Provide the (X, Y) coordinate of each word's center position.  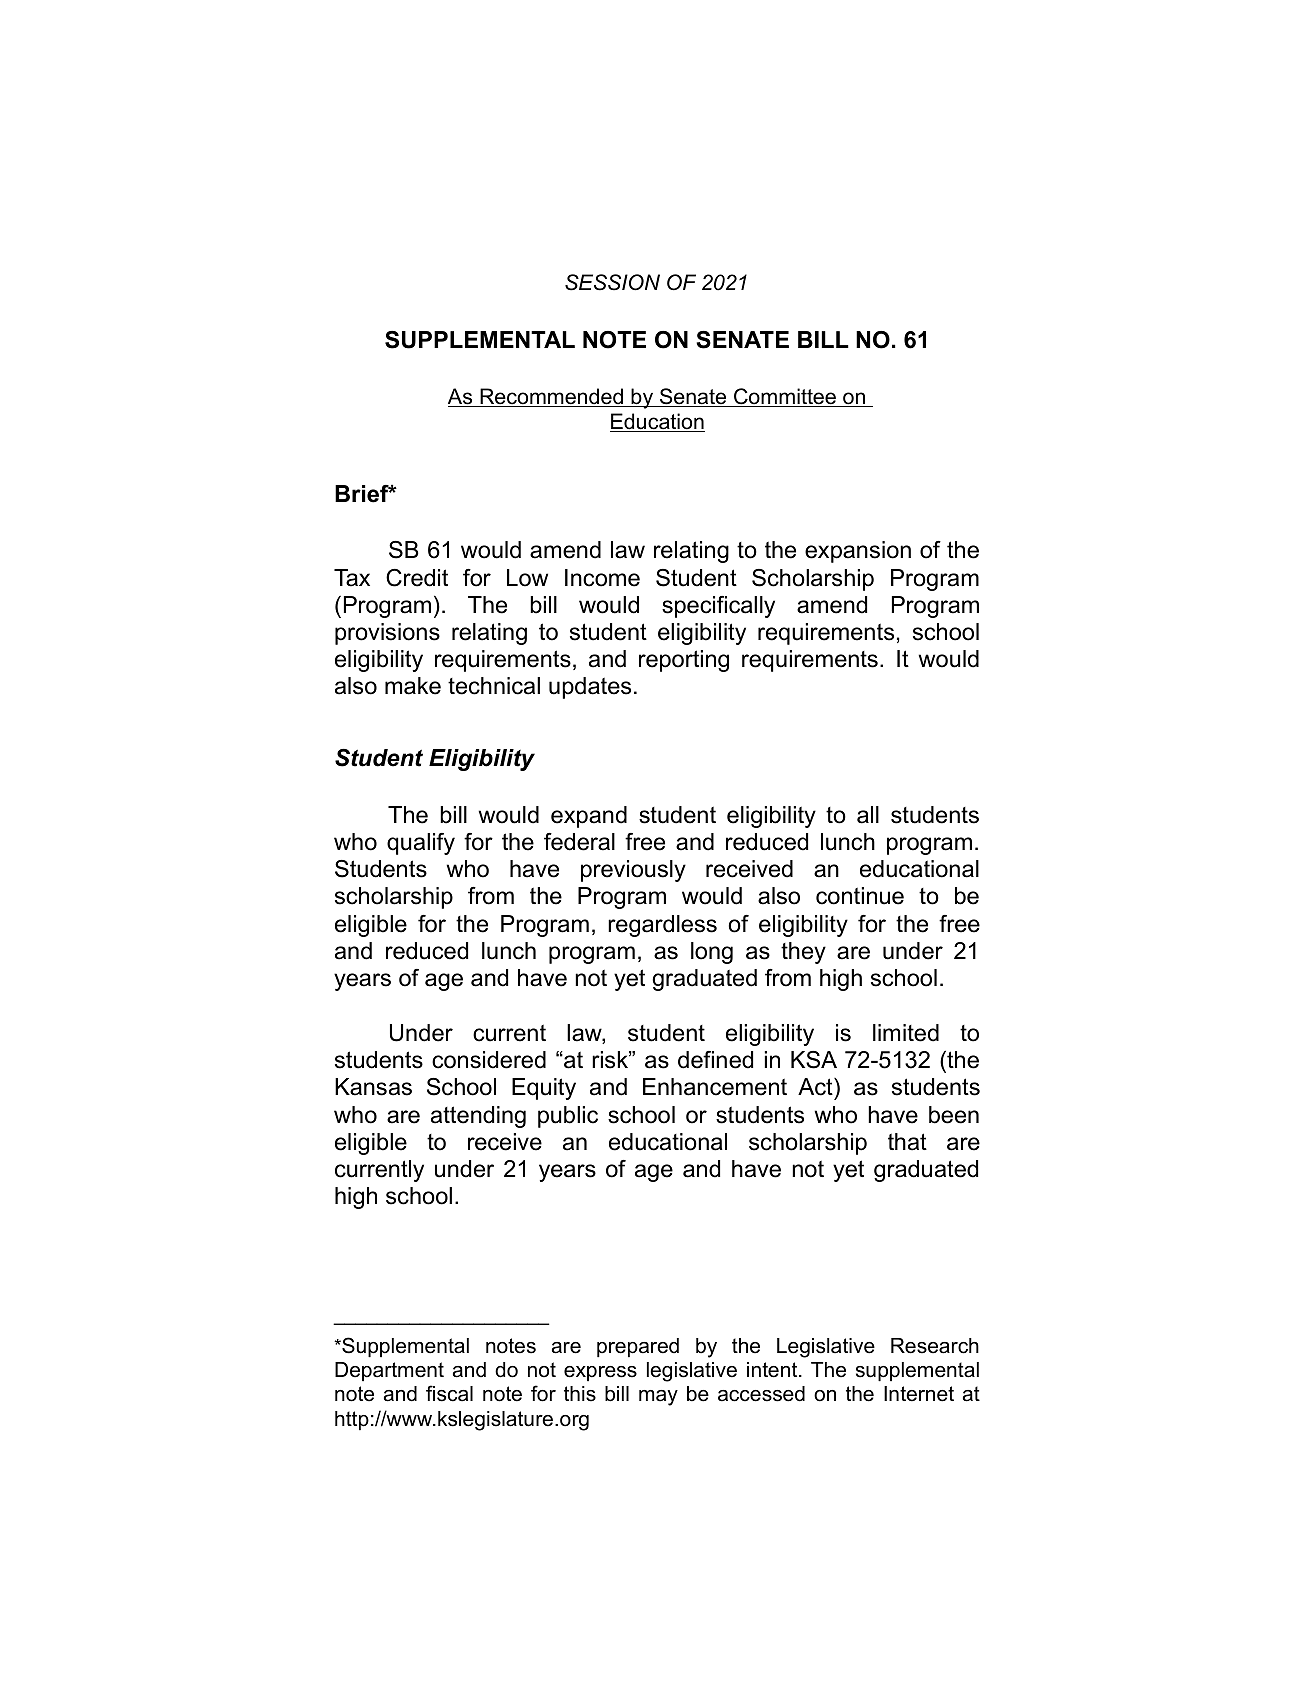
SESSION (612, 282)
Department (389, 1371)
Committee (785, 397)
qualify (421, 844)
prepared (638, 1347)
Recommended (551, 397)
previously (633, 871)
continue (860, 896)
